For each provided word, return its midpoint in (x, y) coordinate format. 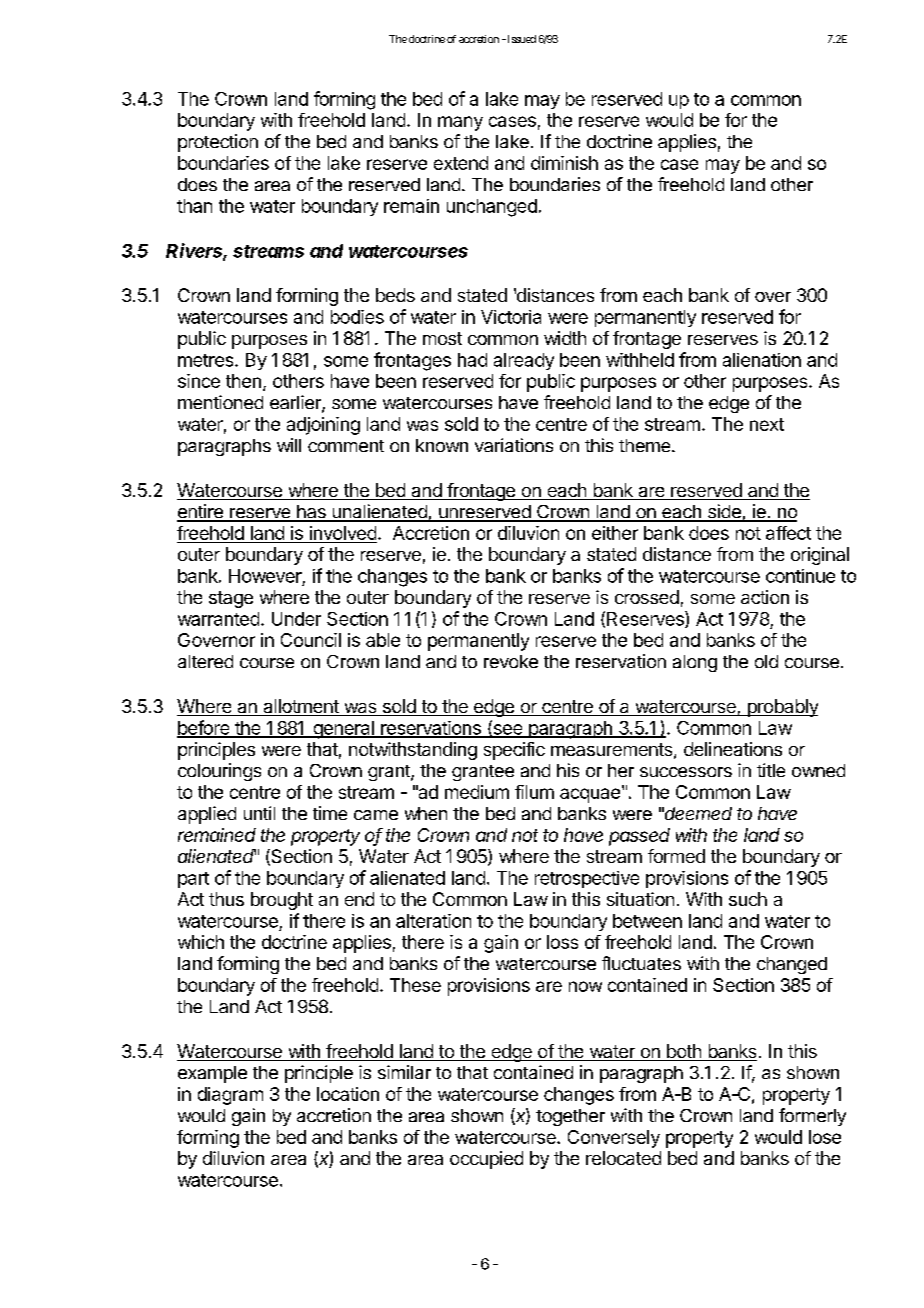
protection (218, 143)
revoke (511, 661)
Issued (520, 39)
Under (296, 619)
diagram (230, 1096)
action (765, 597)
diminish (564, 163)
